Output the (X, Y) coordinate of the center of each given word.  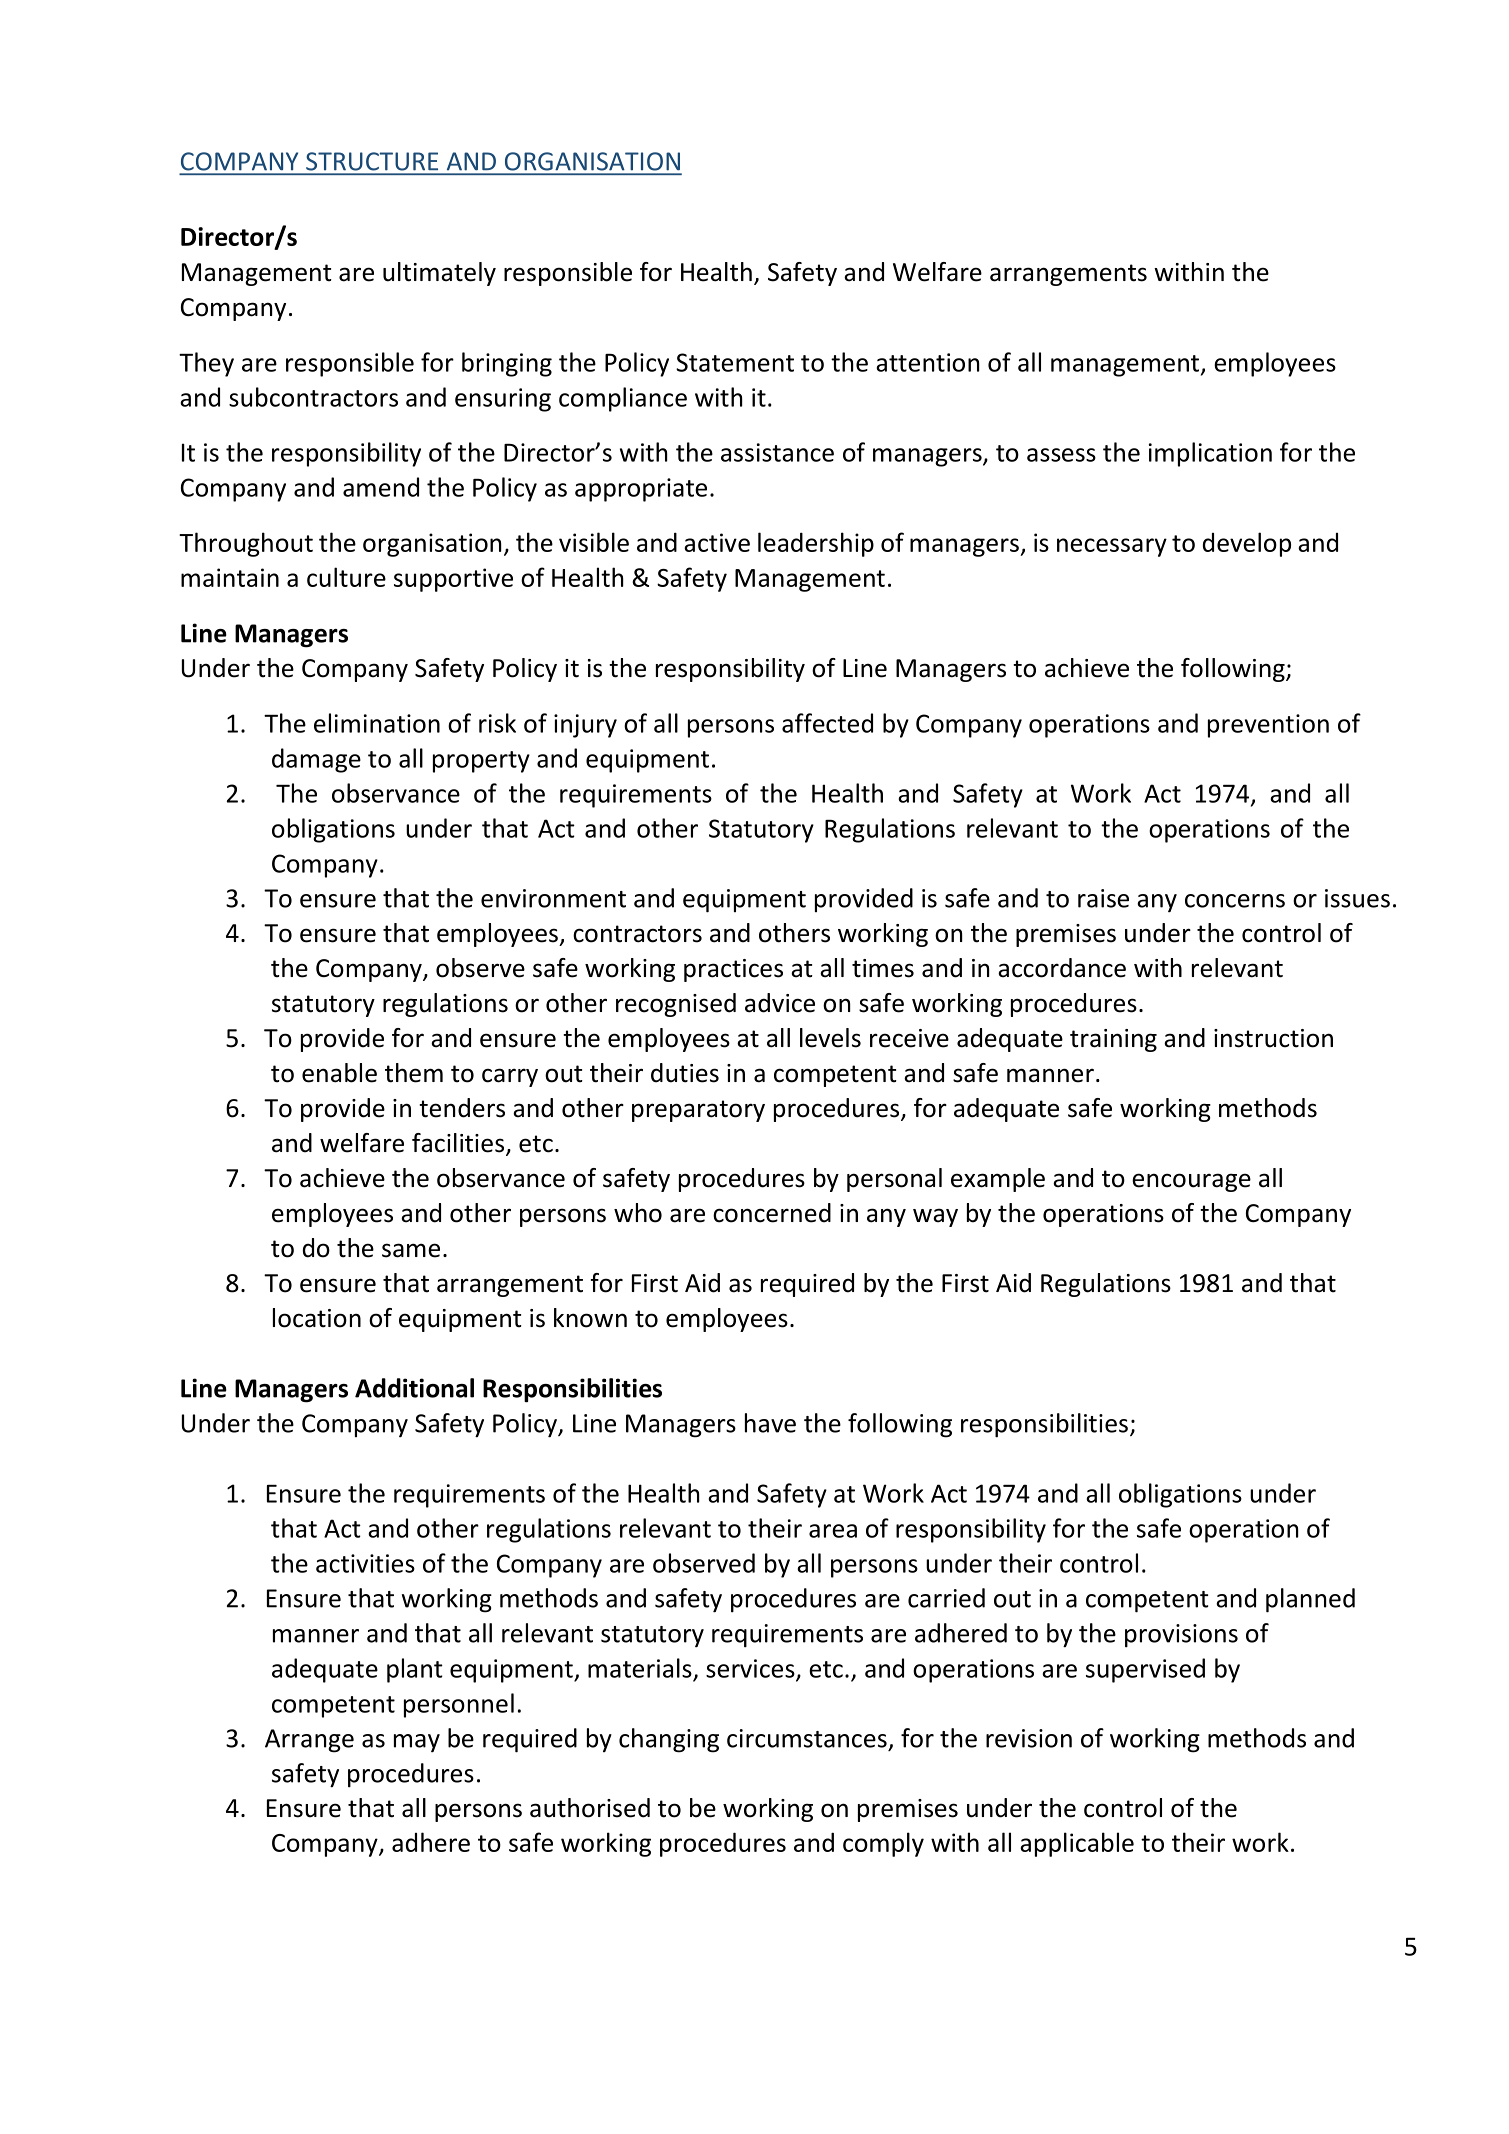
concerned (772, 1213)
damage (316, 760)
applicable (1077, 1844)
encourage (1191, 1182)
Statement (735, 362)
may (417, 1743)
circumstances (807, 1738)
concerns (1235, 901)
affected (827, 723)
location (317, 1318)
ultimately (439, 274)
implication (1210, 454)
